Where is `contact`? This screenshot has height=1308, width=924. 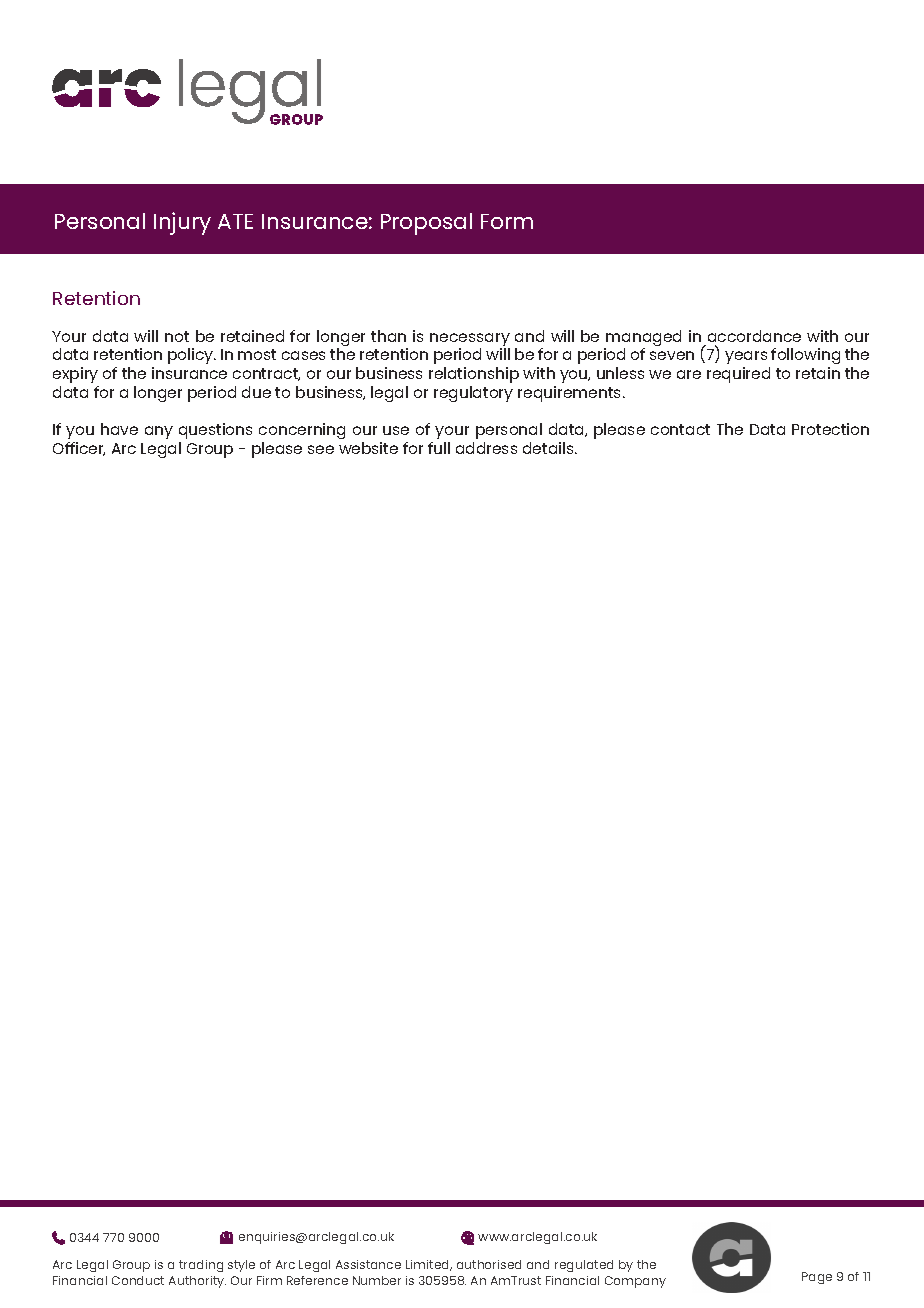
contact is located at coordinates (680, 429).
